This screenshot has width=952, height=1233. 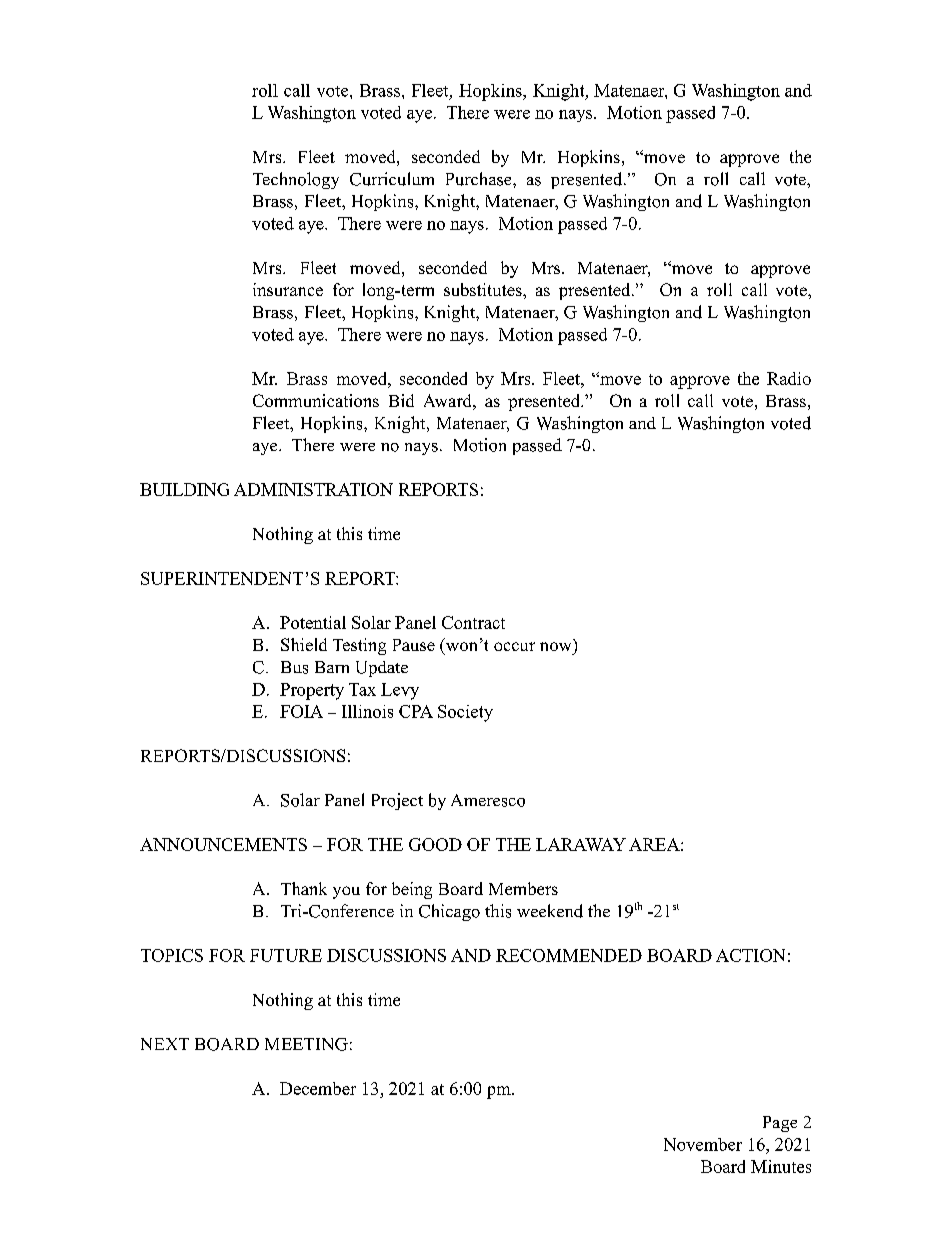 What do you see at coordinates (789, 378) in the screenshot?
I see `Radio` at bounding box center [789, 378].
